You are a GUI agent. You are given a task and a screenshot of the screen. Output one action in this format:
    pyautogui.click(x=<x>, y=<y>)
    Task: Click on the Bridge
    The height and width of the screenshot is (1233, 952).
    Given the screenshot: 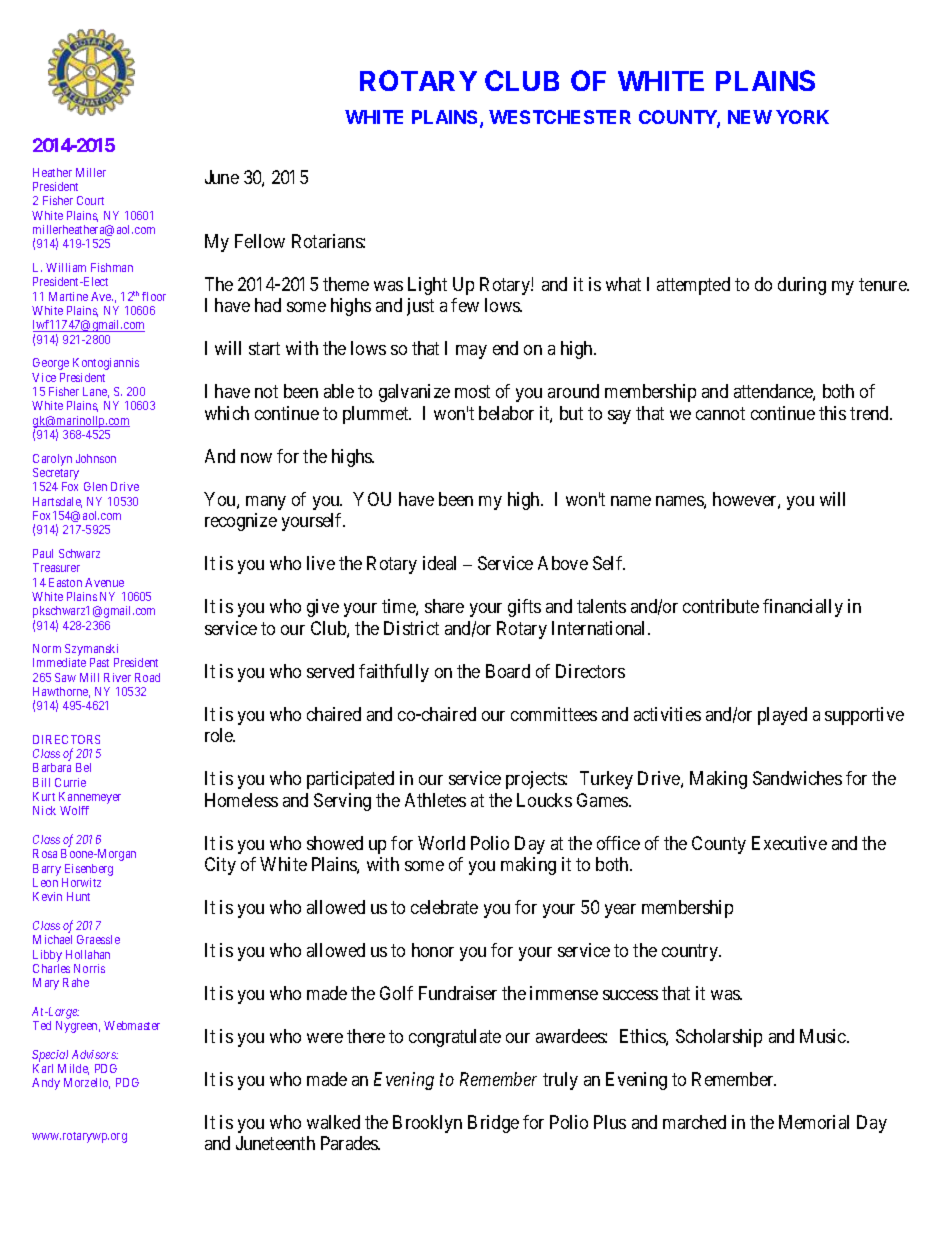 What is the action you would take?
    pyautogui.click(x=493, y=1124)
